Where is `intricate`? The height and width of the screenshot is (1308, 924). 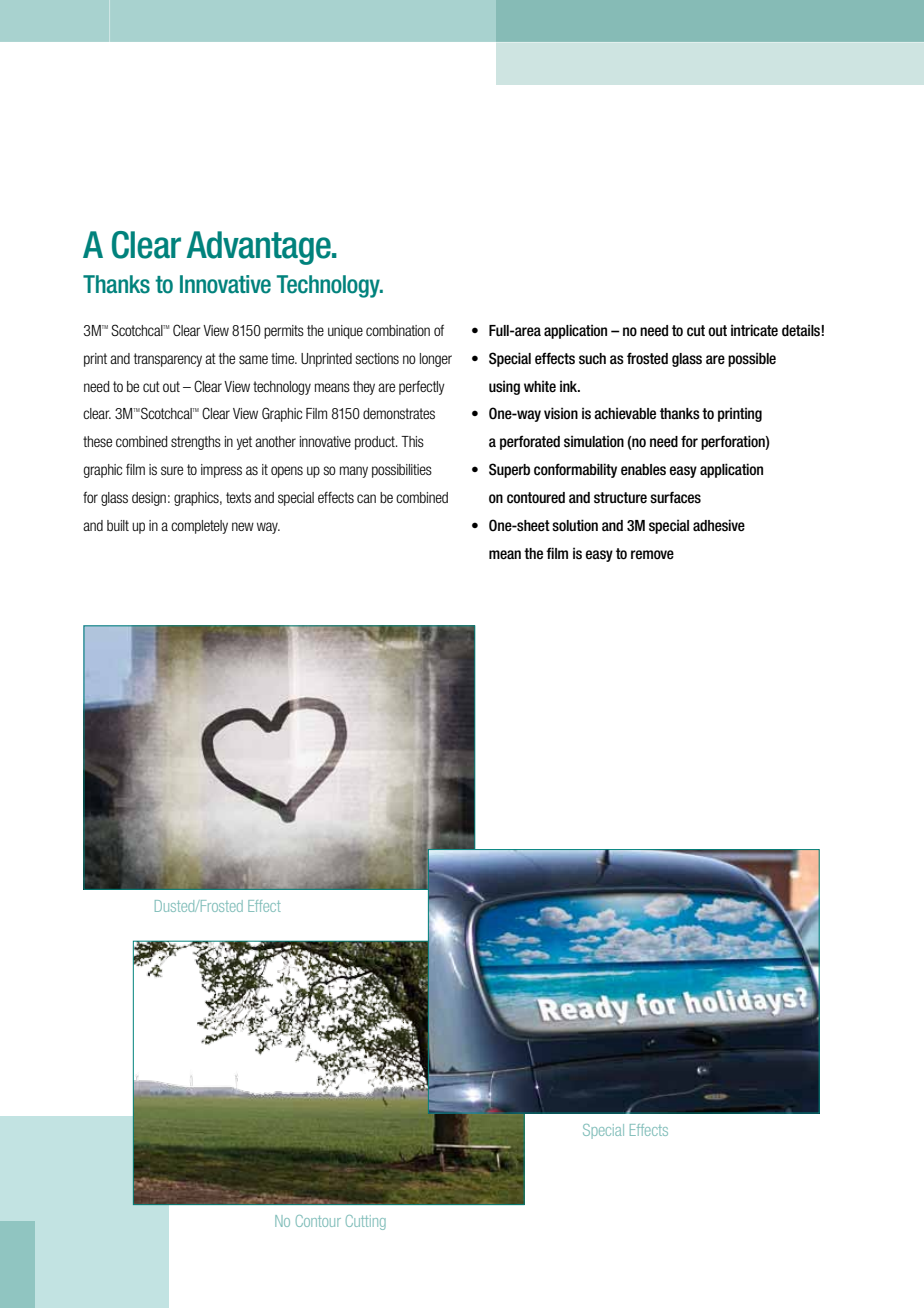 intricate is located at coordinates (754, 330).
